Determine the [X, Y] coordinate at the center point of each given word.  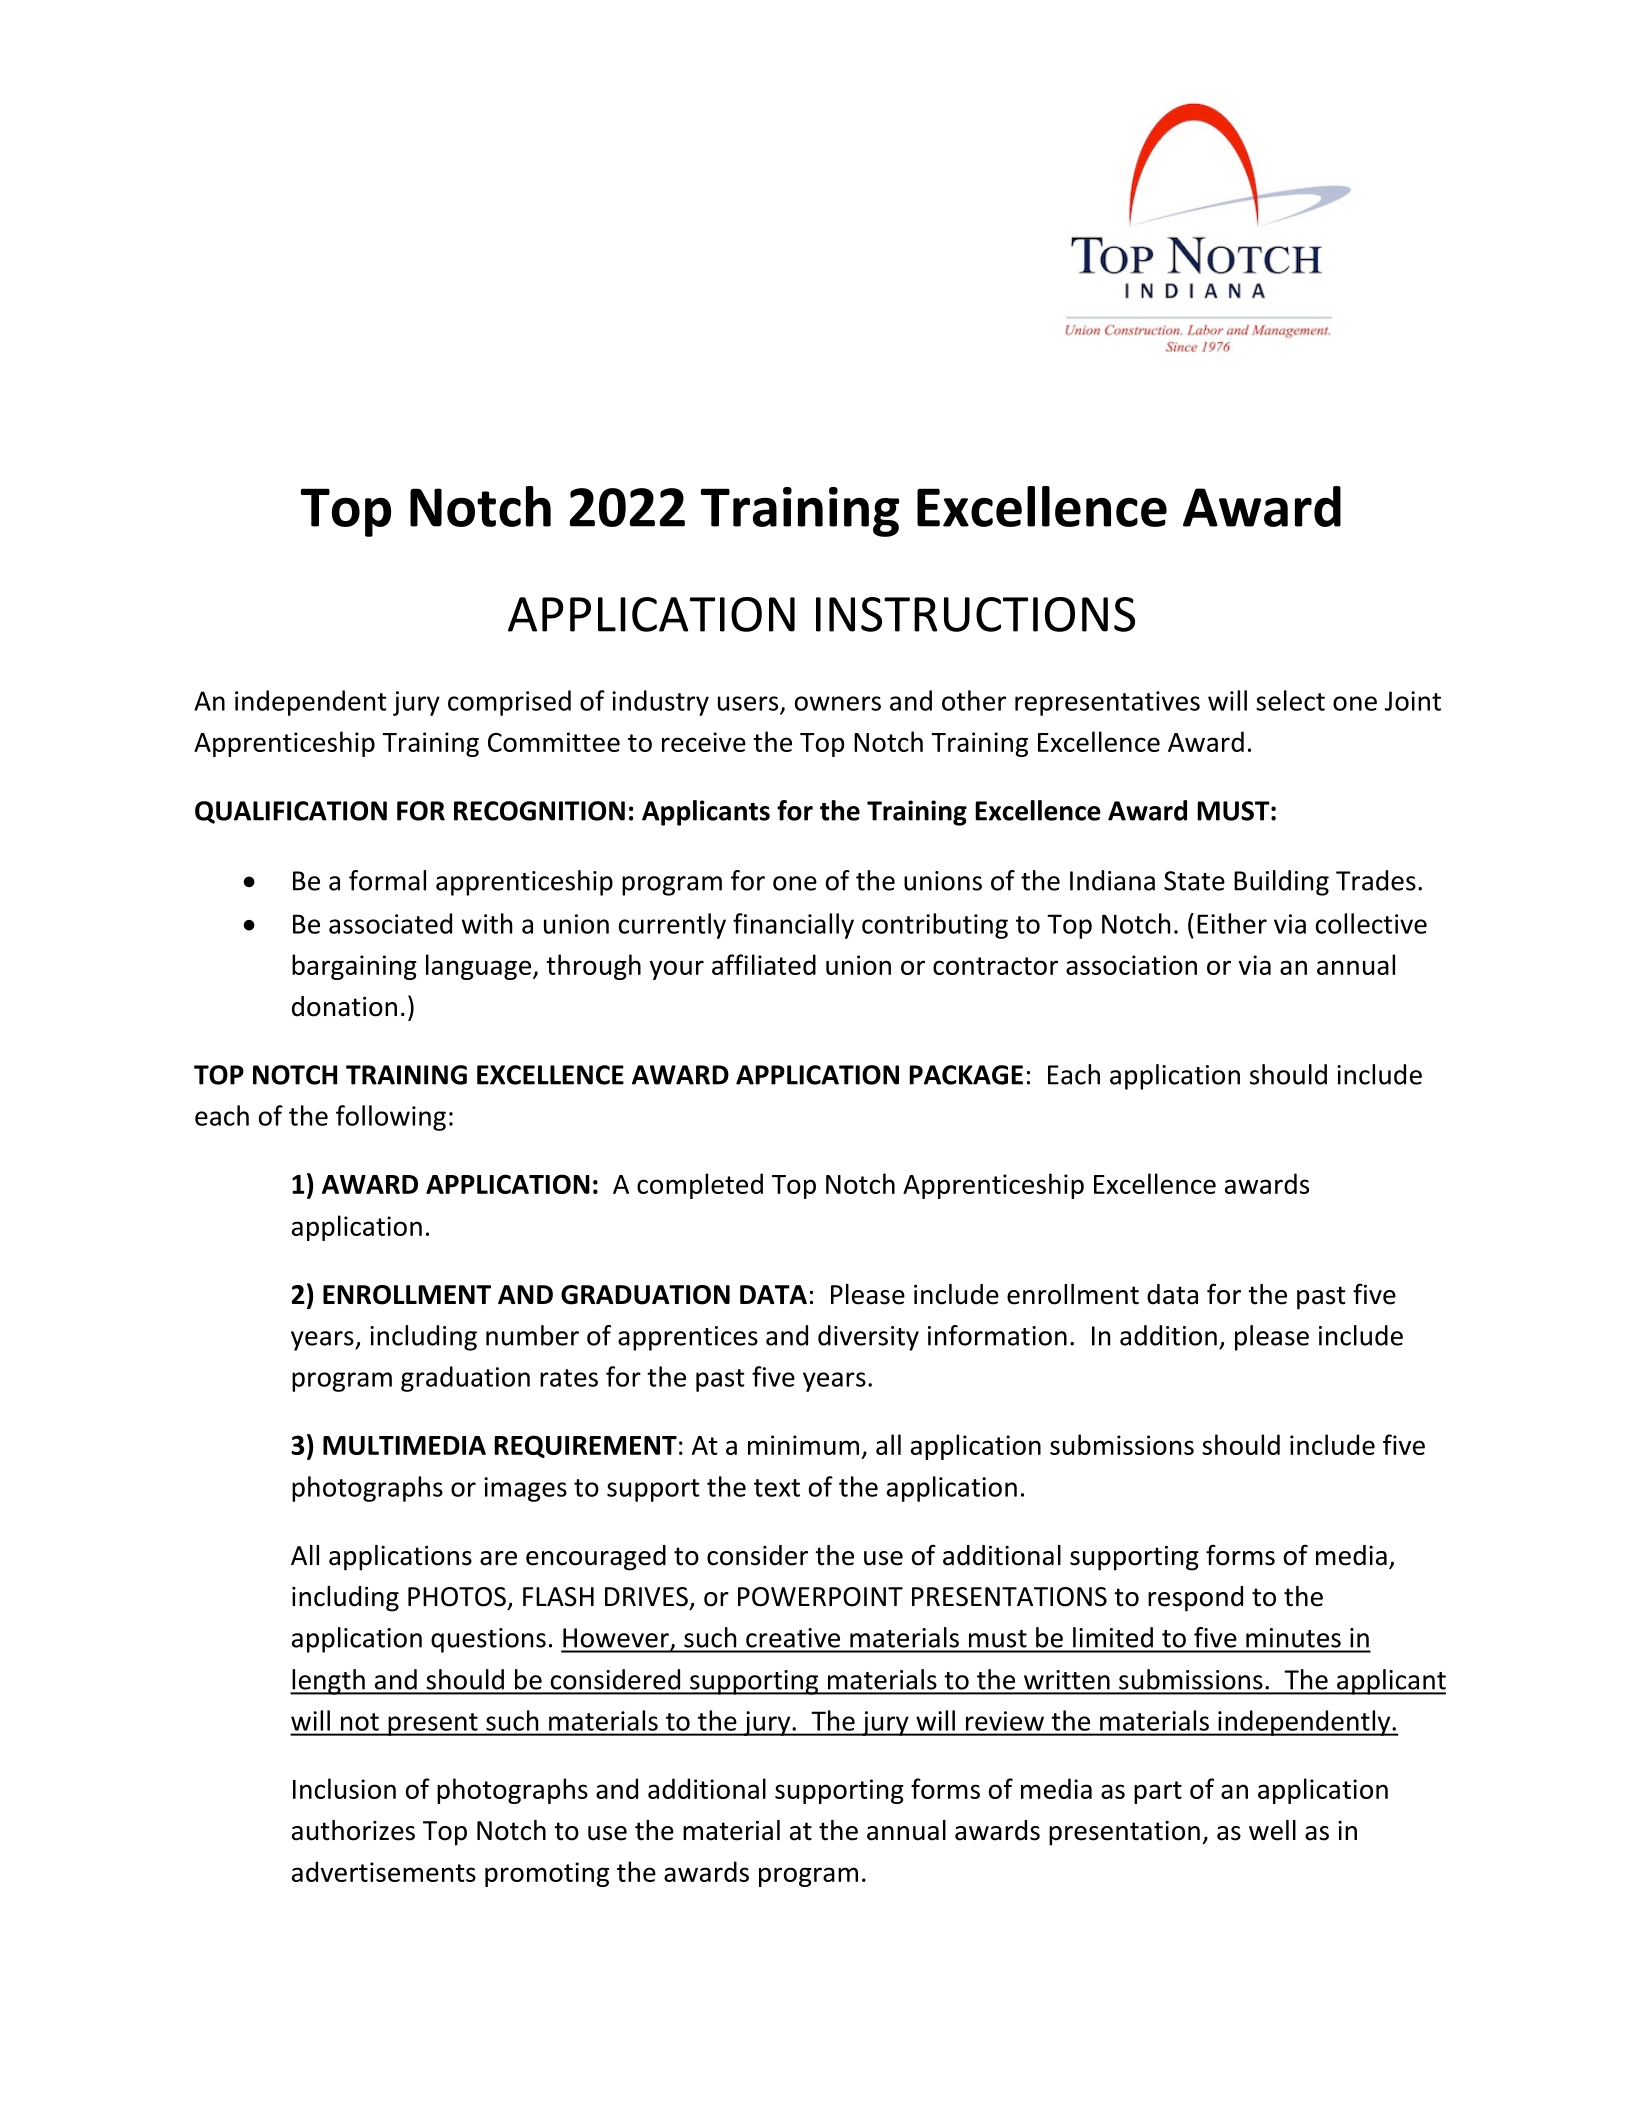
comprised [509, 703]
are [498, 1558]
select [1290, 700]
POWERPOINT [820, 1597]
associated [390, 923]
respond [1195, 1599]
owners [838, 703]
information [997, 1335]
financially [793, 926]
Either [1232, 923]
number [532, 1335]
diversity [868, 1338]
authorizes [353, 1830]
